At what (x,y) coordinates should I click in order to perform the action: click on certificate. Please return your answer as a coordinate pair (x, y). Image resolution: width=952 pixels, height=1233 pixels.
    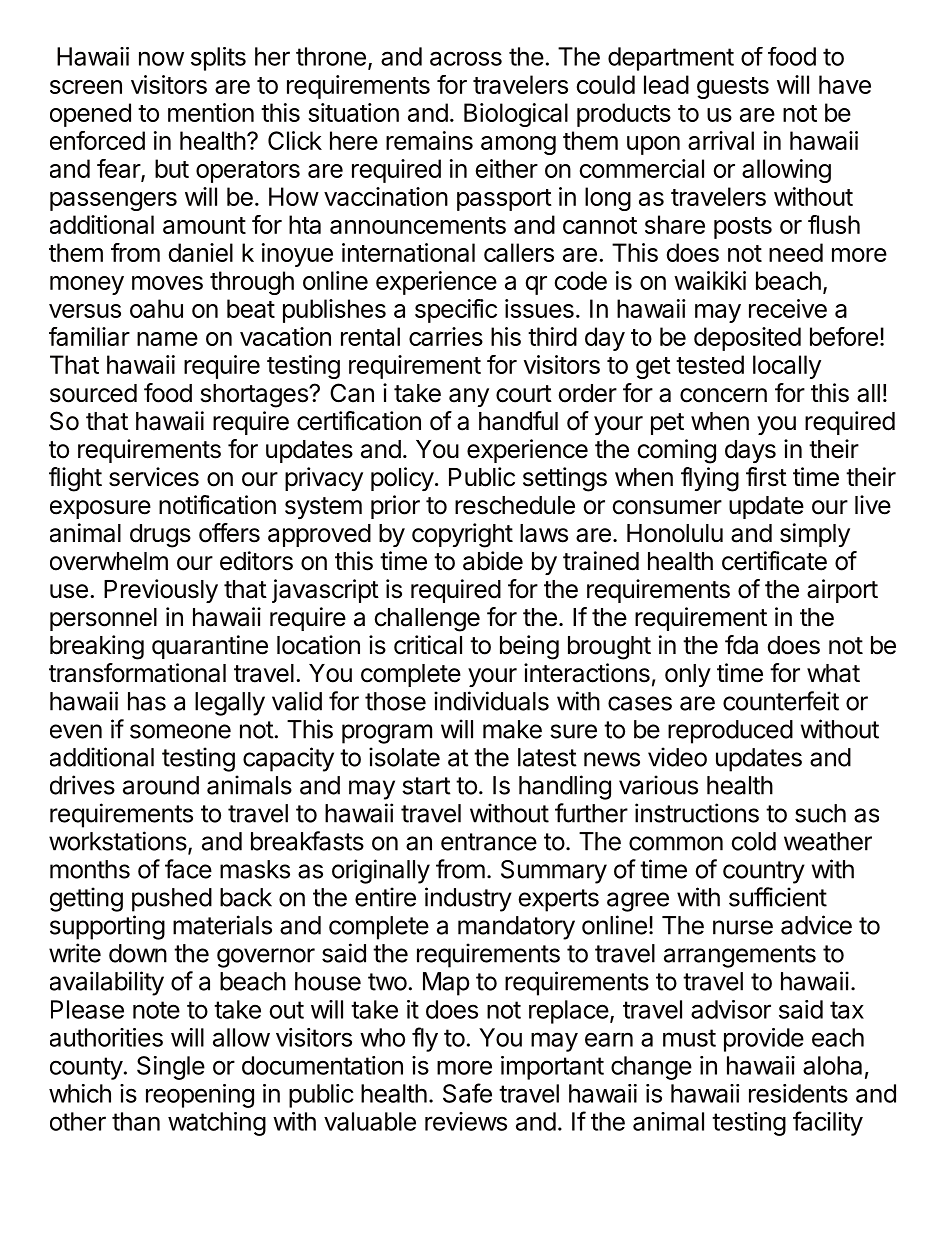
    Looking at the image, I should click on (774, 561).
